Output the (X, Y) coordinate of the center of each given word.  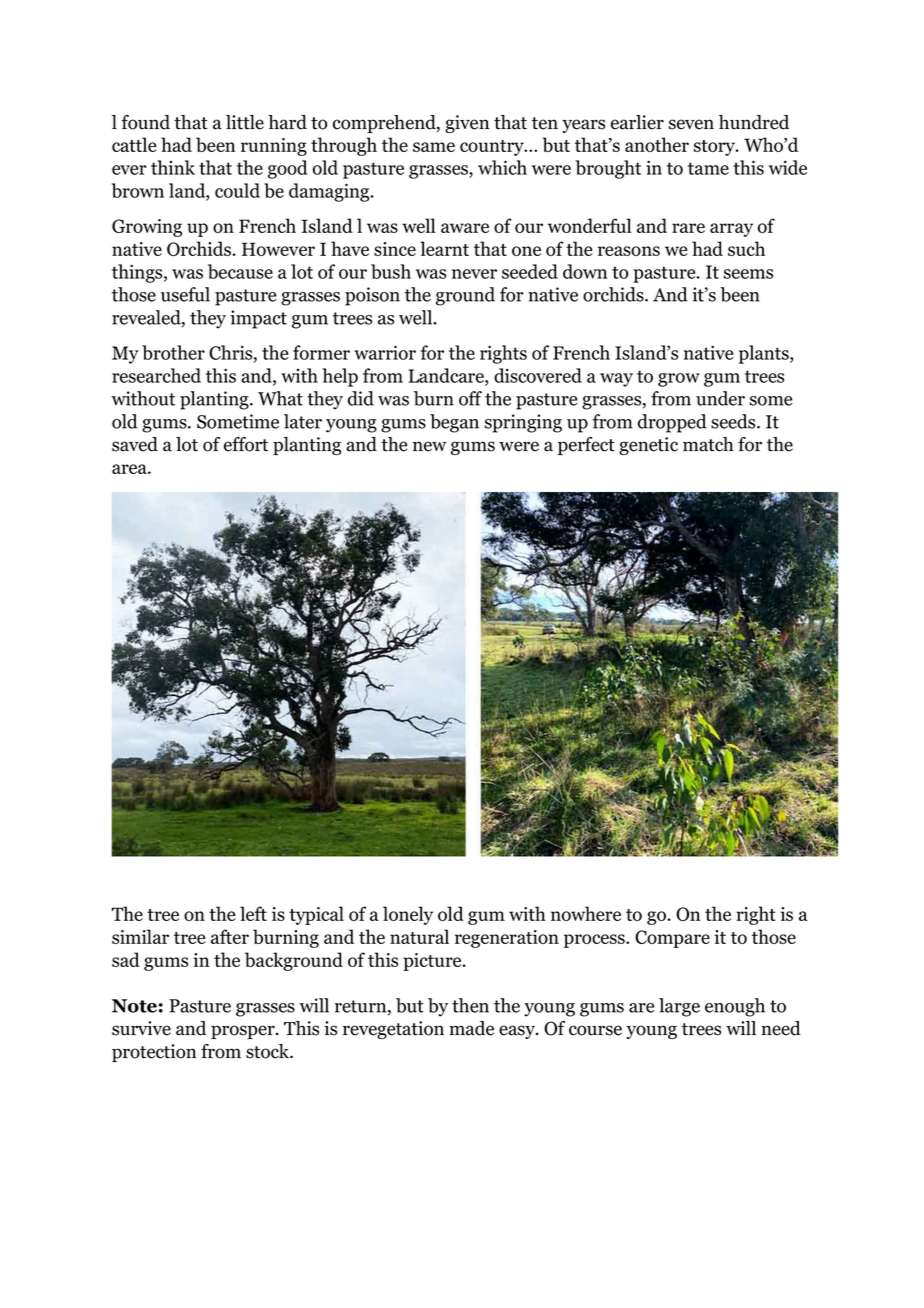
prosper (244, 1032)
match (708, 444)
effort (246, 444)
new (429, 446)
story (715, 148)
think (173, 167)
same (434, 147)
